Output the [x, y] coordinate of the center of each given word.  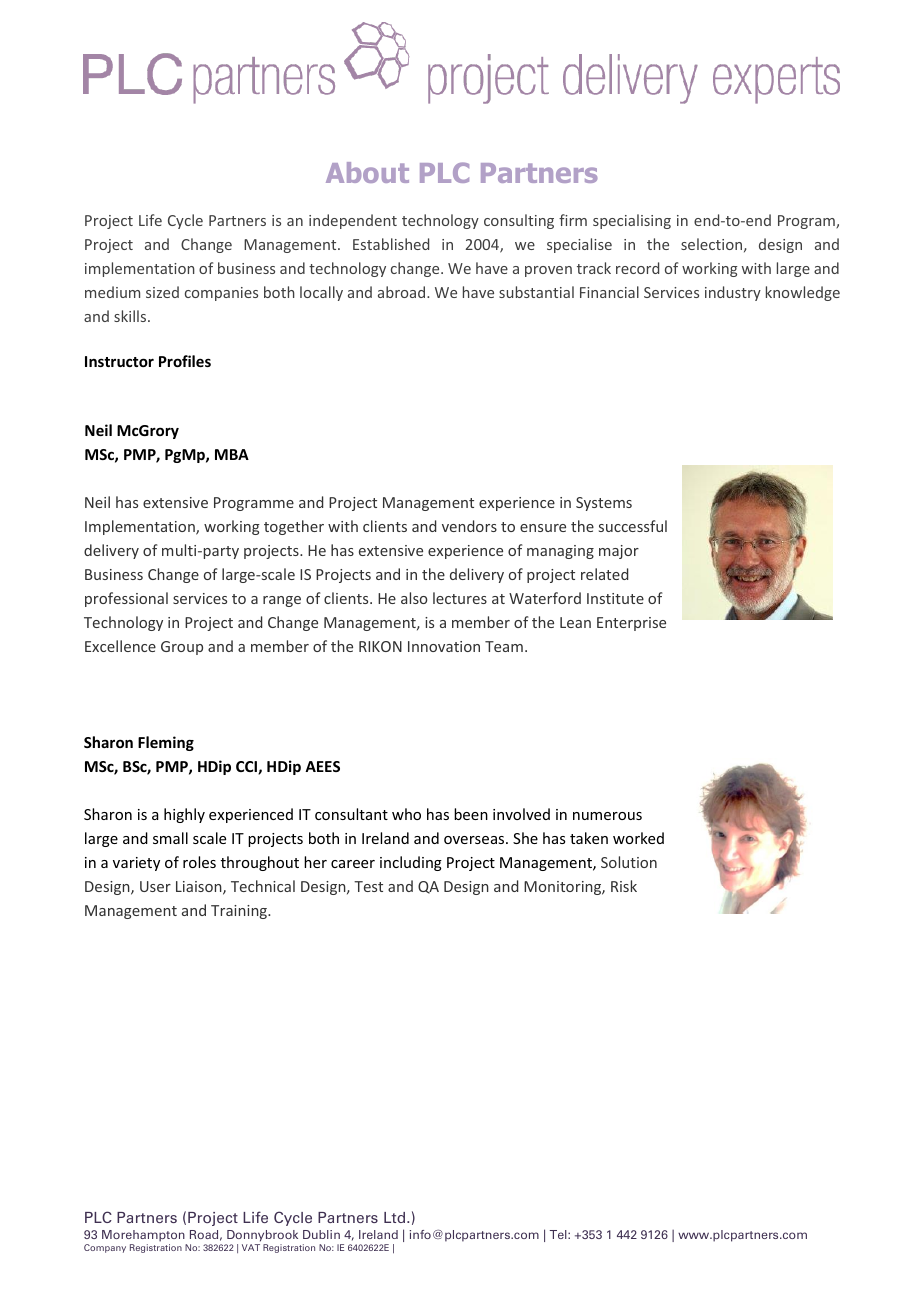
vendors [469, 526]
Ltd [394, 1217]
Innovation [444, 646]
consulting [519, 221]
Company [105, 1248]
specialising [632, 221]
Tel [559, 1234]
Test [368, 886]
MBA [232, 454]
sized [162, 292]
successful [633, 526]
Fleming [166, 743]
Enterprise [631, 624]
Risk [624, 886]
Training [240, 912]
